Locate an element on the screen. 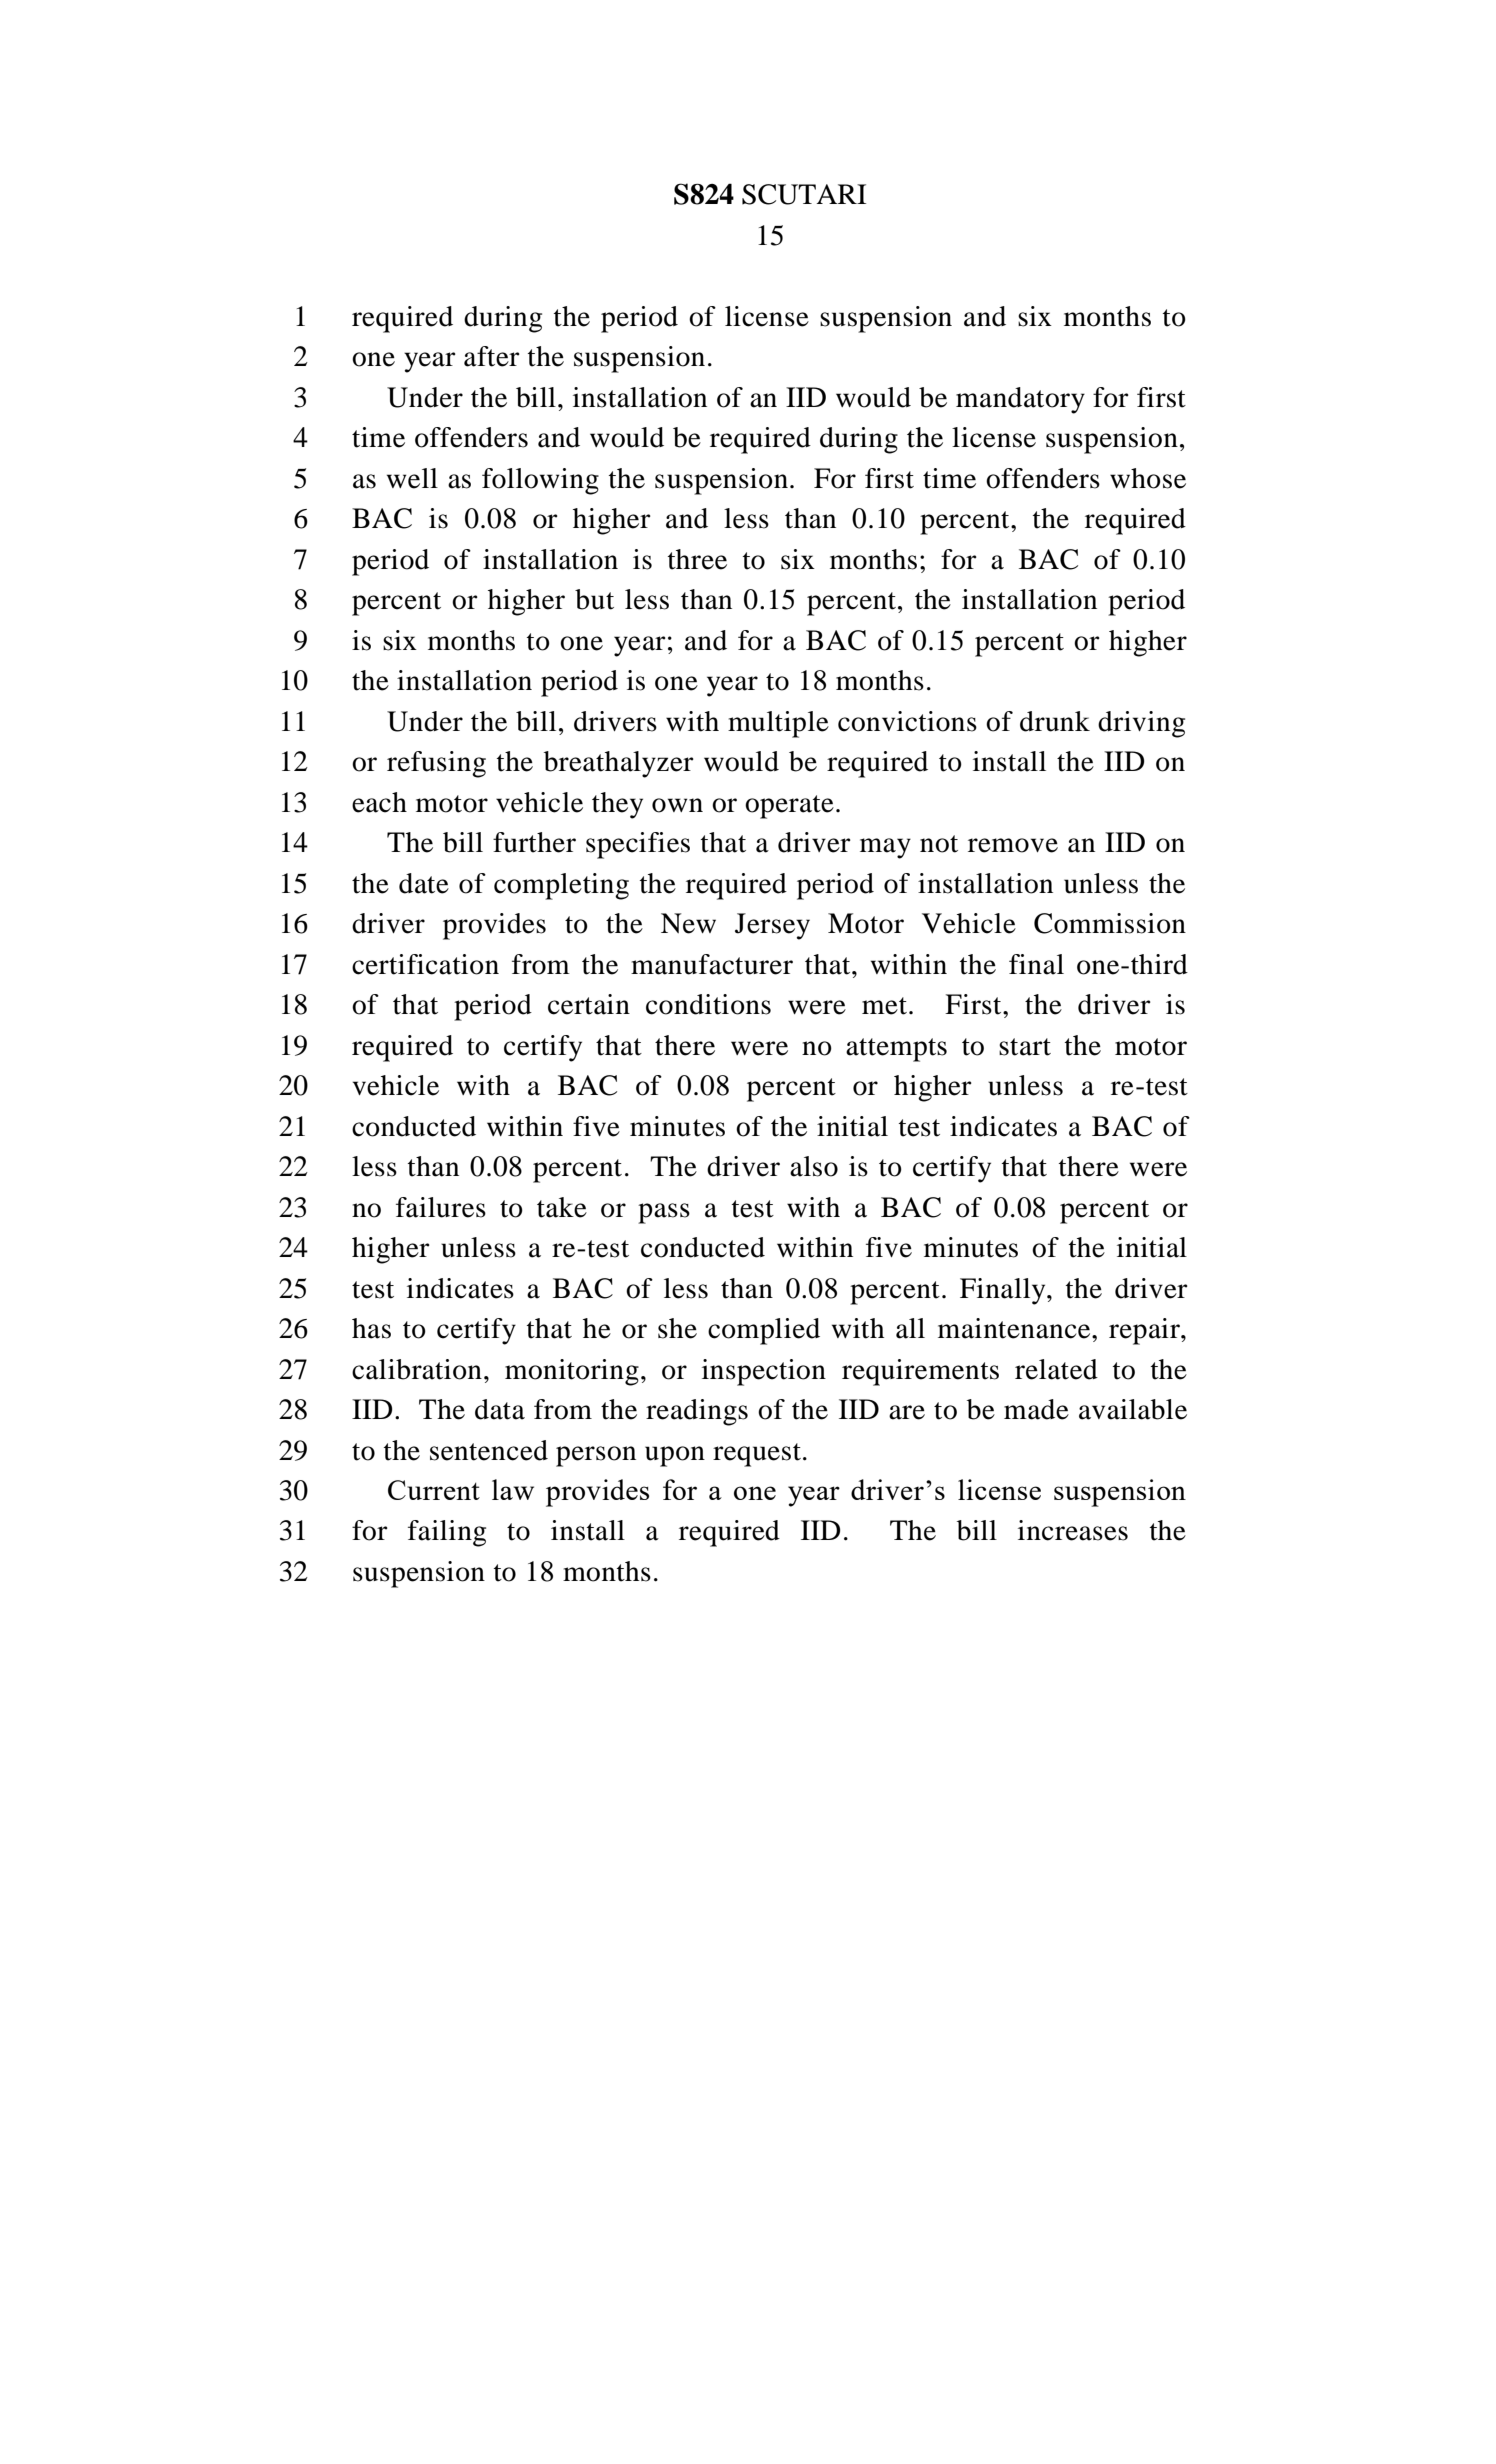 The height and width of the screenshot is (2464, 1496). drunk is located at coordinates (1055, 721).
